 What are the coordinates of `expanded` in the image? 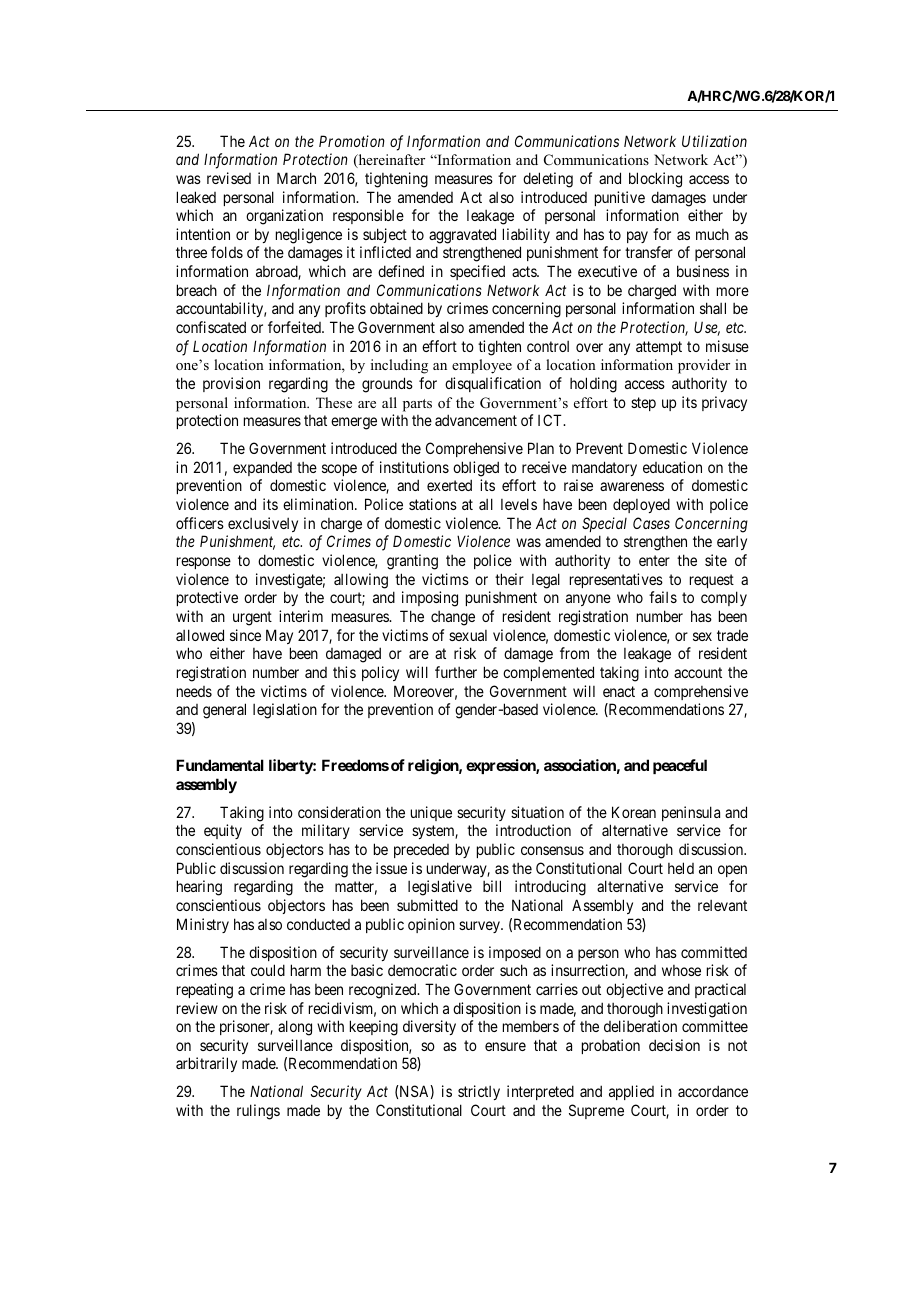 It's located at (262, 468).
